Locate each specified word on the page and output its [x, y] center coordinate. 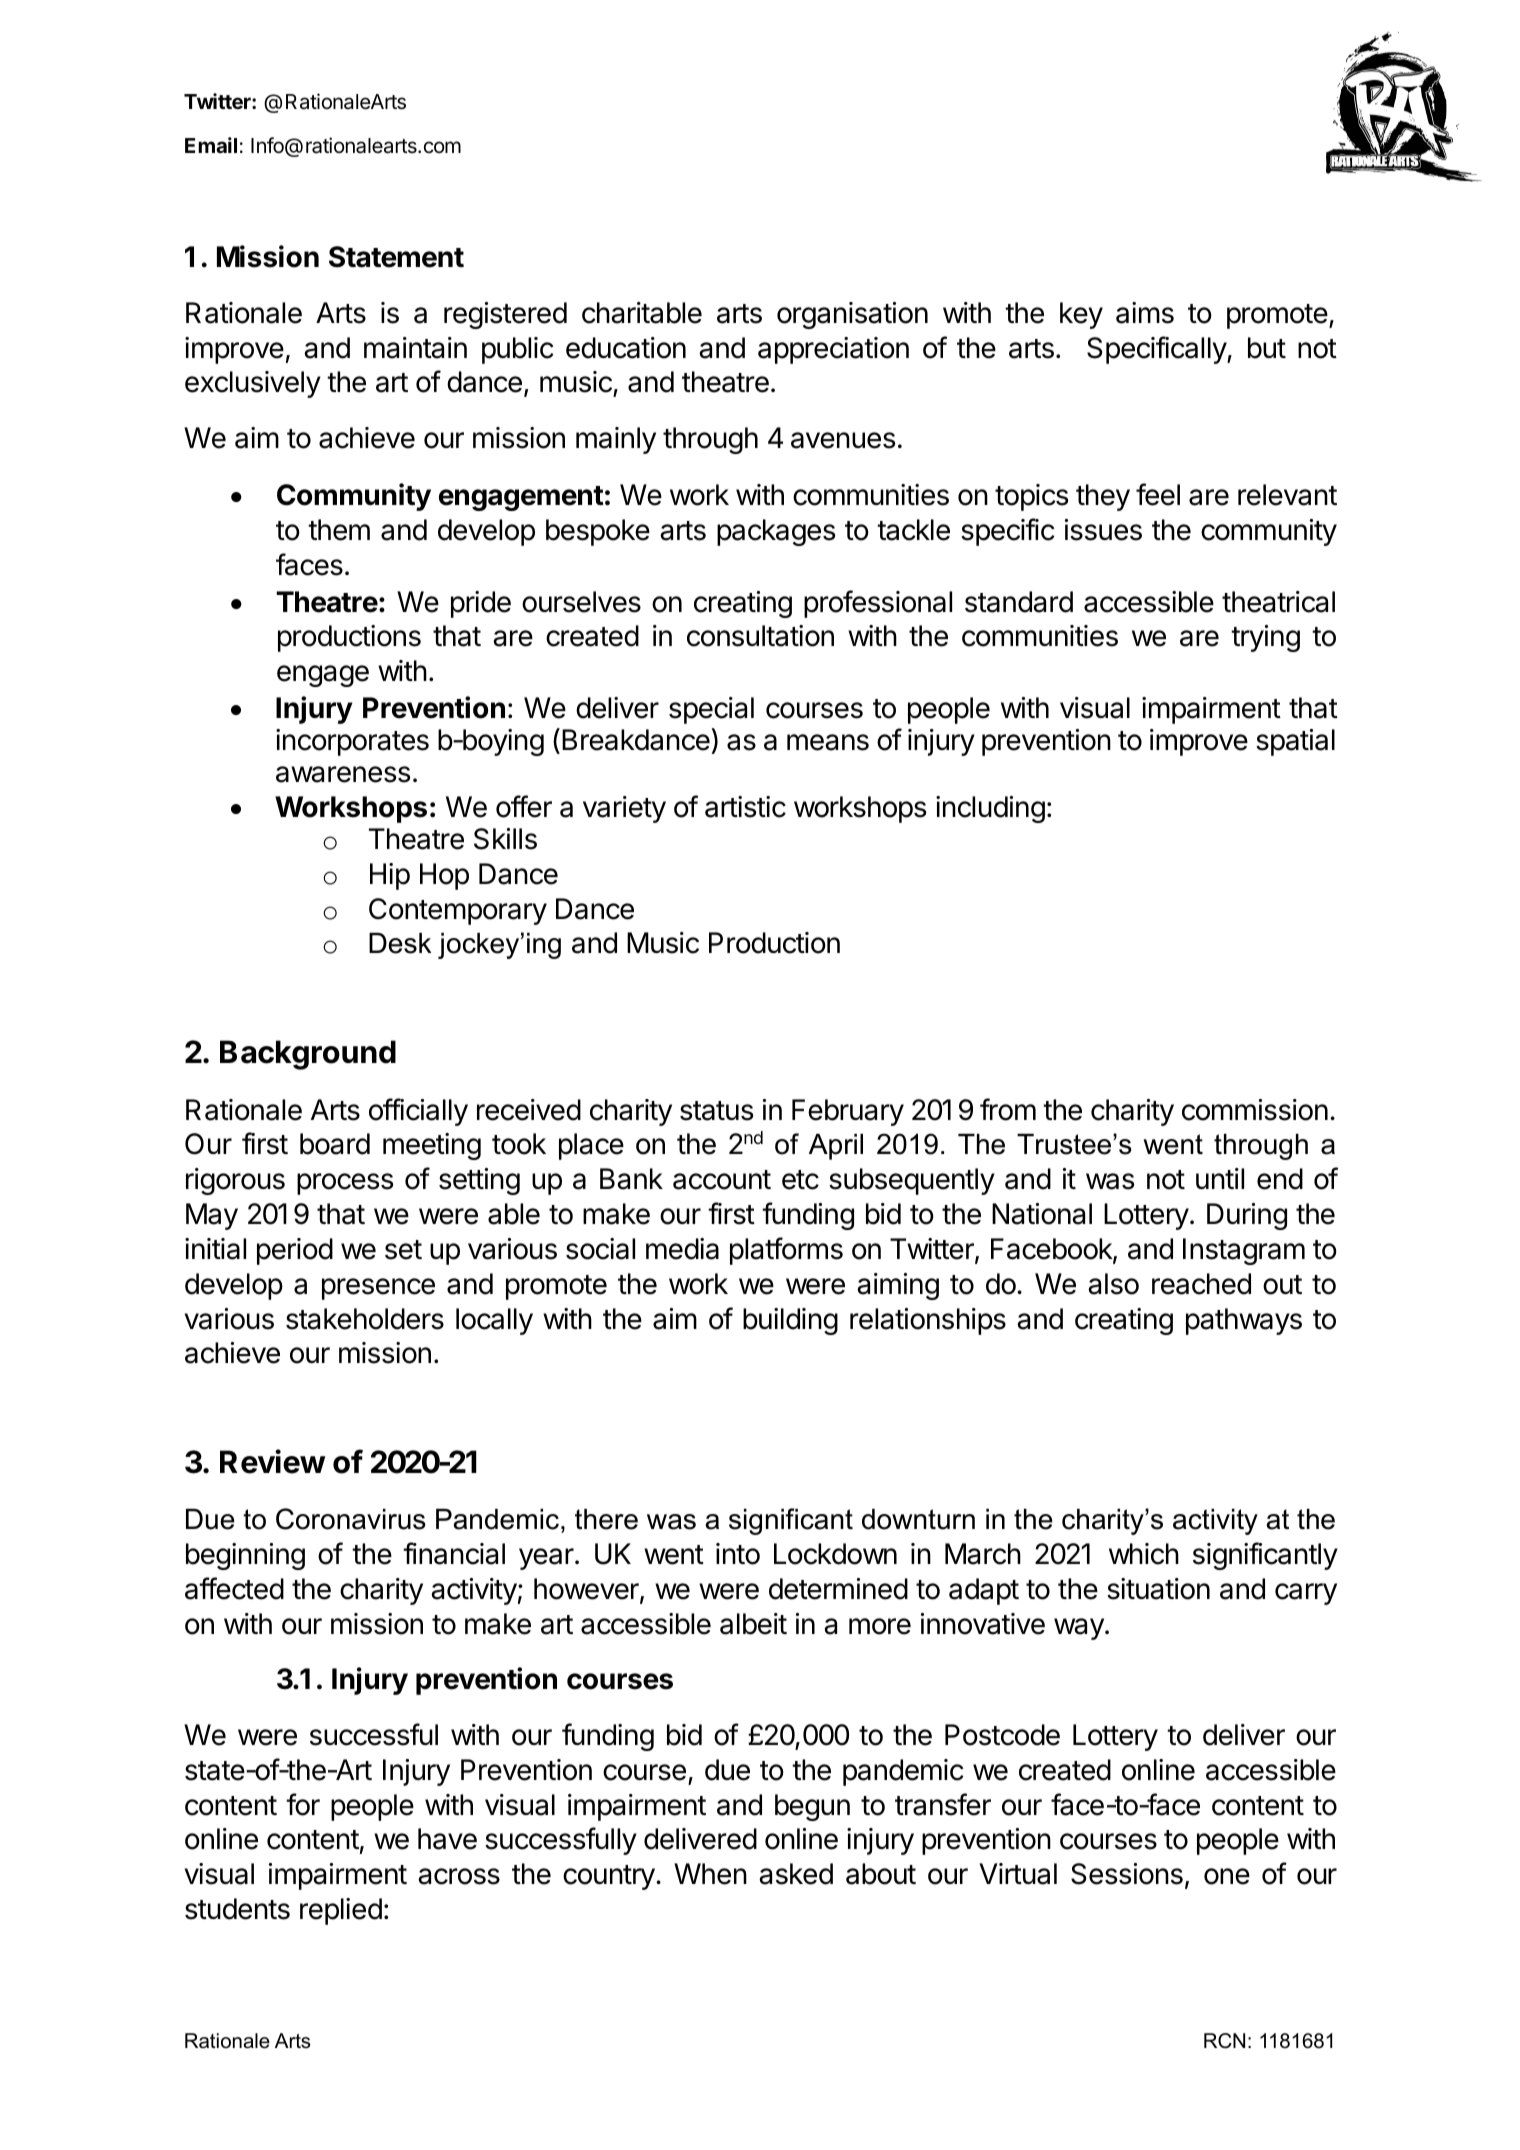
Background [308, 1055]
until [1220, 1178]
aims [1145, 313]
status [716, 1111]
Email [211, 145]
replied [341, 1911]
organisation [852, 315]
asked [796, 1874]
